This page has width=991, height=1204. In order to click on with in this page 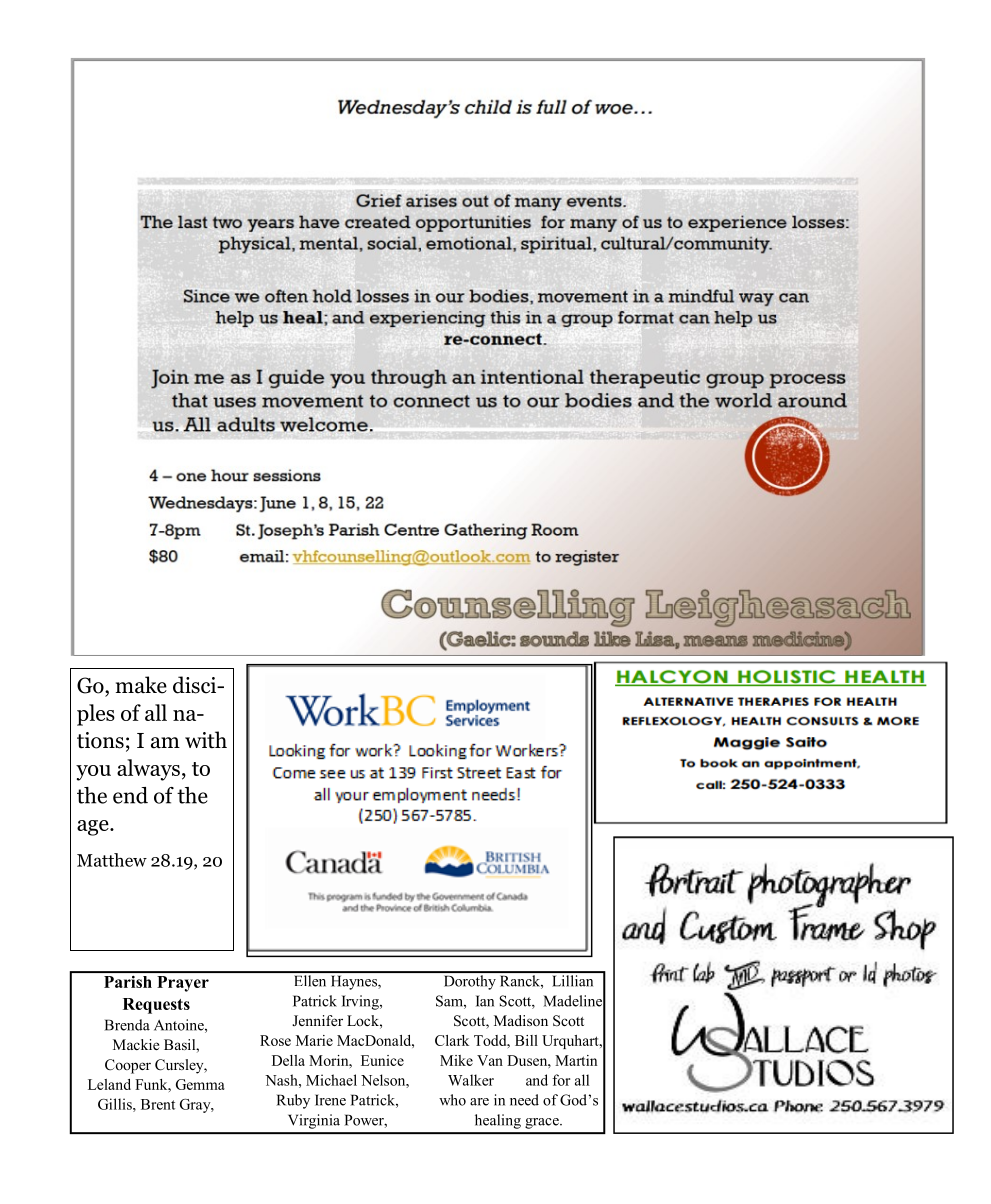, I will do `click(206, 739)`.
